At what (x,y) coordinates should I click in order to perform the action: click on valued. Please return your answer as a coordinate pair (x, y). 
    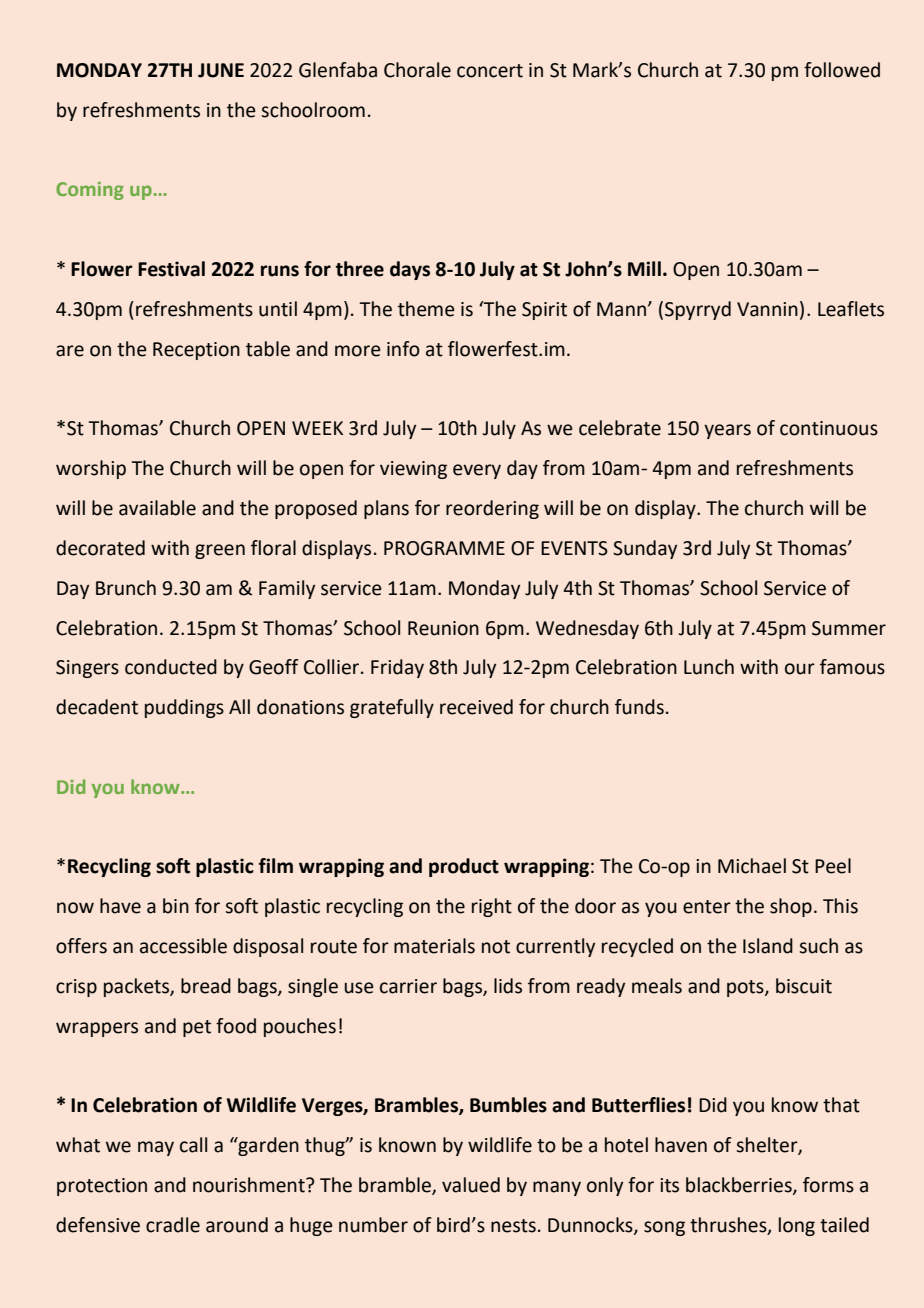
    Looking at the image, I should click on (471, 1185).
